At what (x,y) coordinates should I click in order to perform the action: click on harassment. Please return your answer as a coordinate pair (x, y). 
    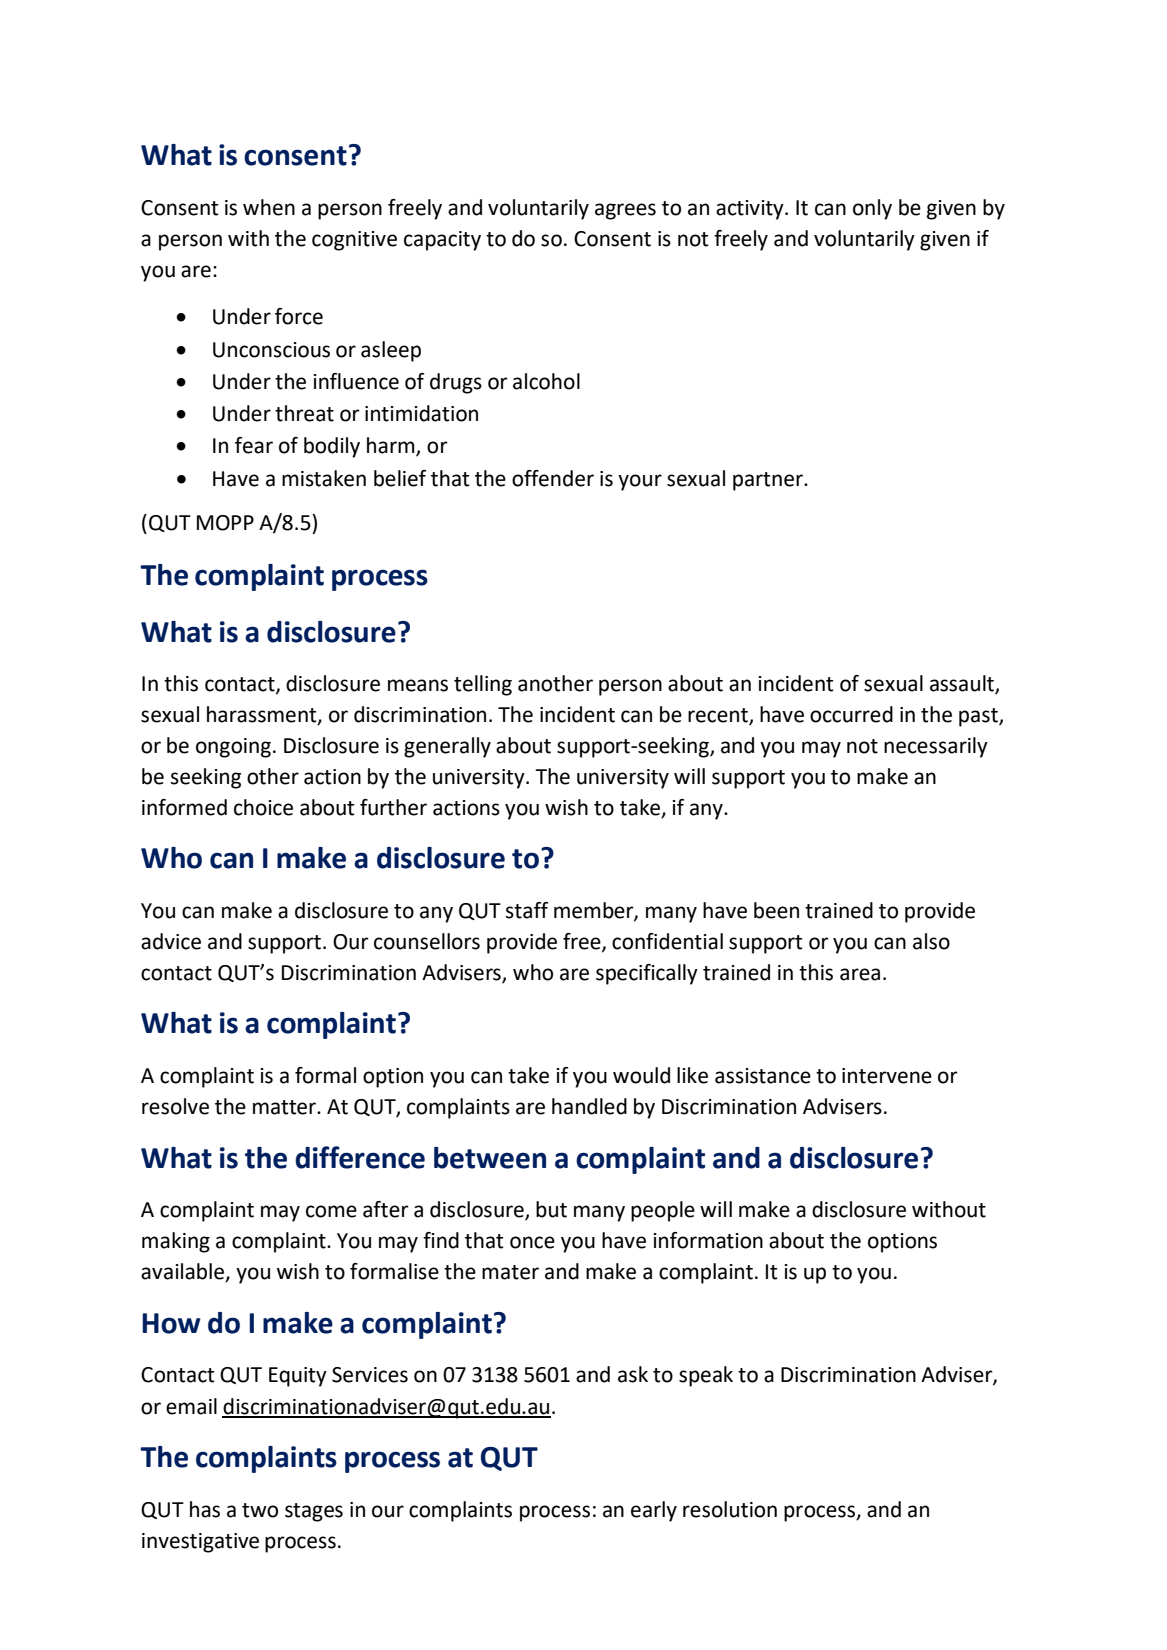
    Looking at the image, I should click on (263, 715).
